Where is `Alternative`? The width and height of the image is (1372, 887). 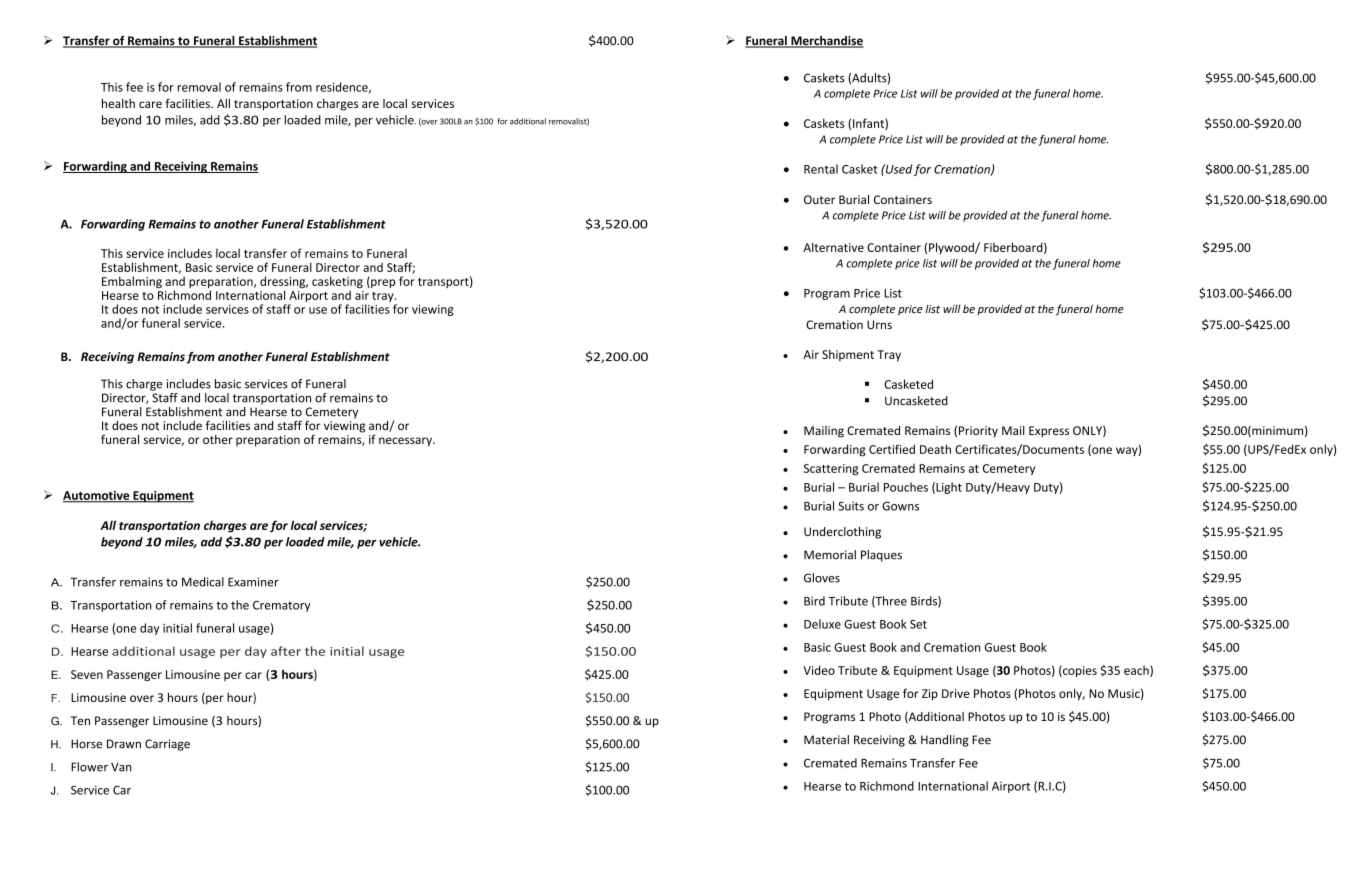
Alternative is located at coordinates (833, 247).
